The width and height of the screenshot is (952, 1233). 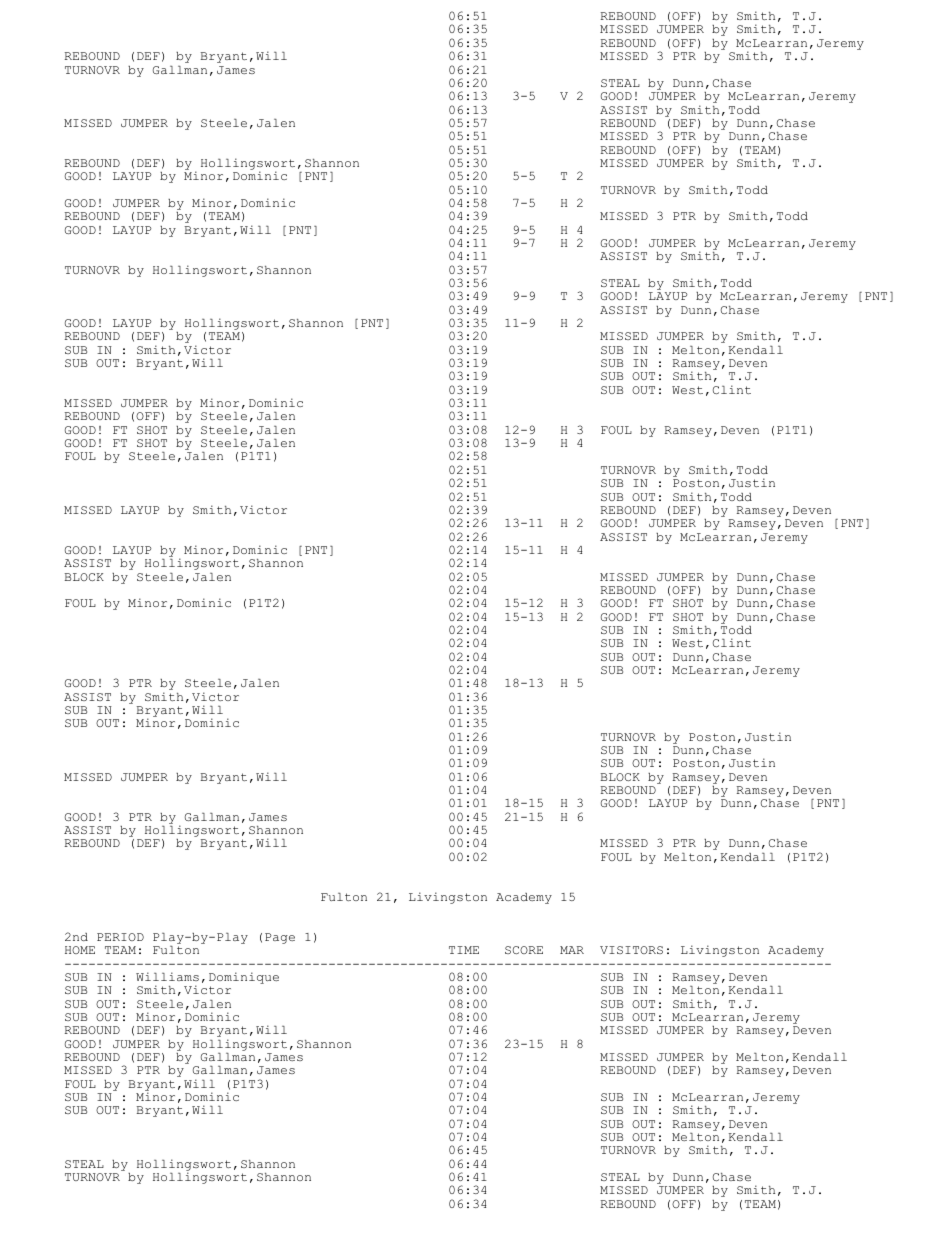 What do you see at coordinates (572, 950) in the screenshot?
I see `MAR` at bounding box center [572, 950].
